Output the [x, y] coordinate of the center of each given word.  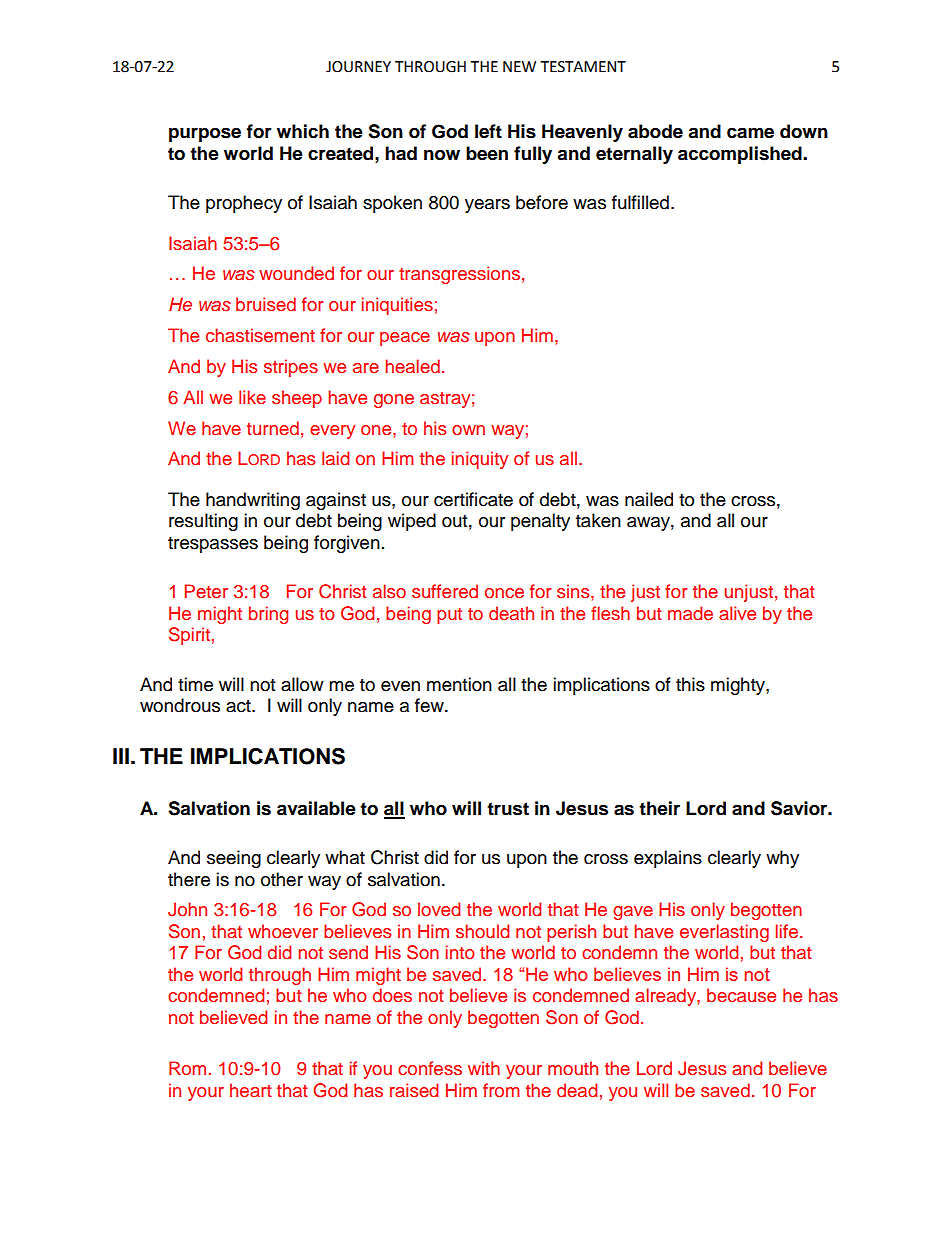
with [484, 1068]
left [488, 131]
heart [250, 1090]
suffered [445, 591]
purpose [205, 134]
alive [737, 613]
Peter [206, 591]
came [750, 133]
